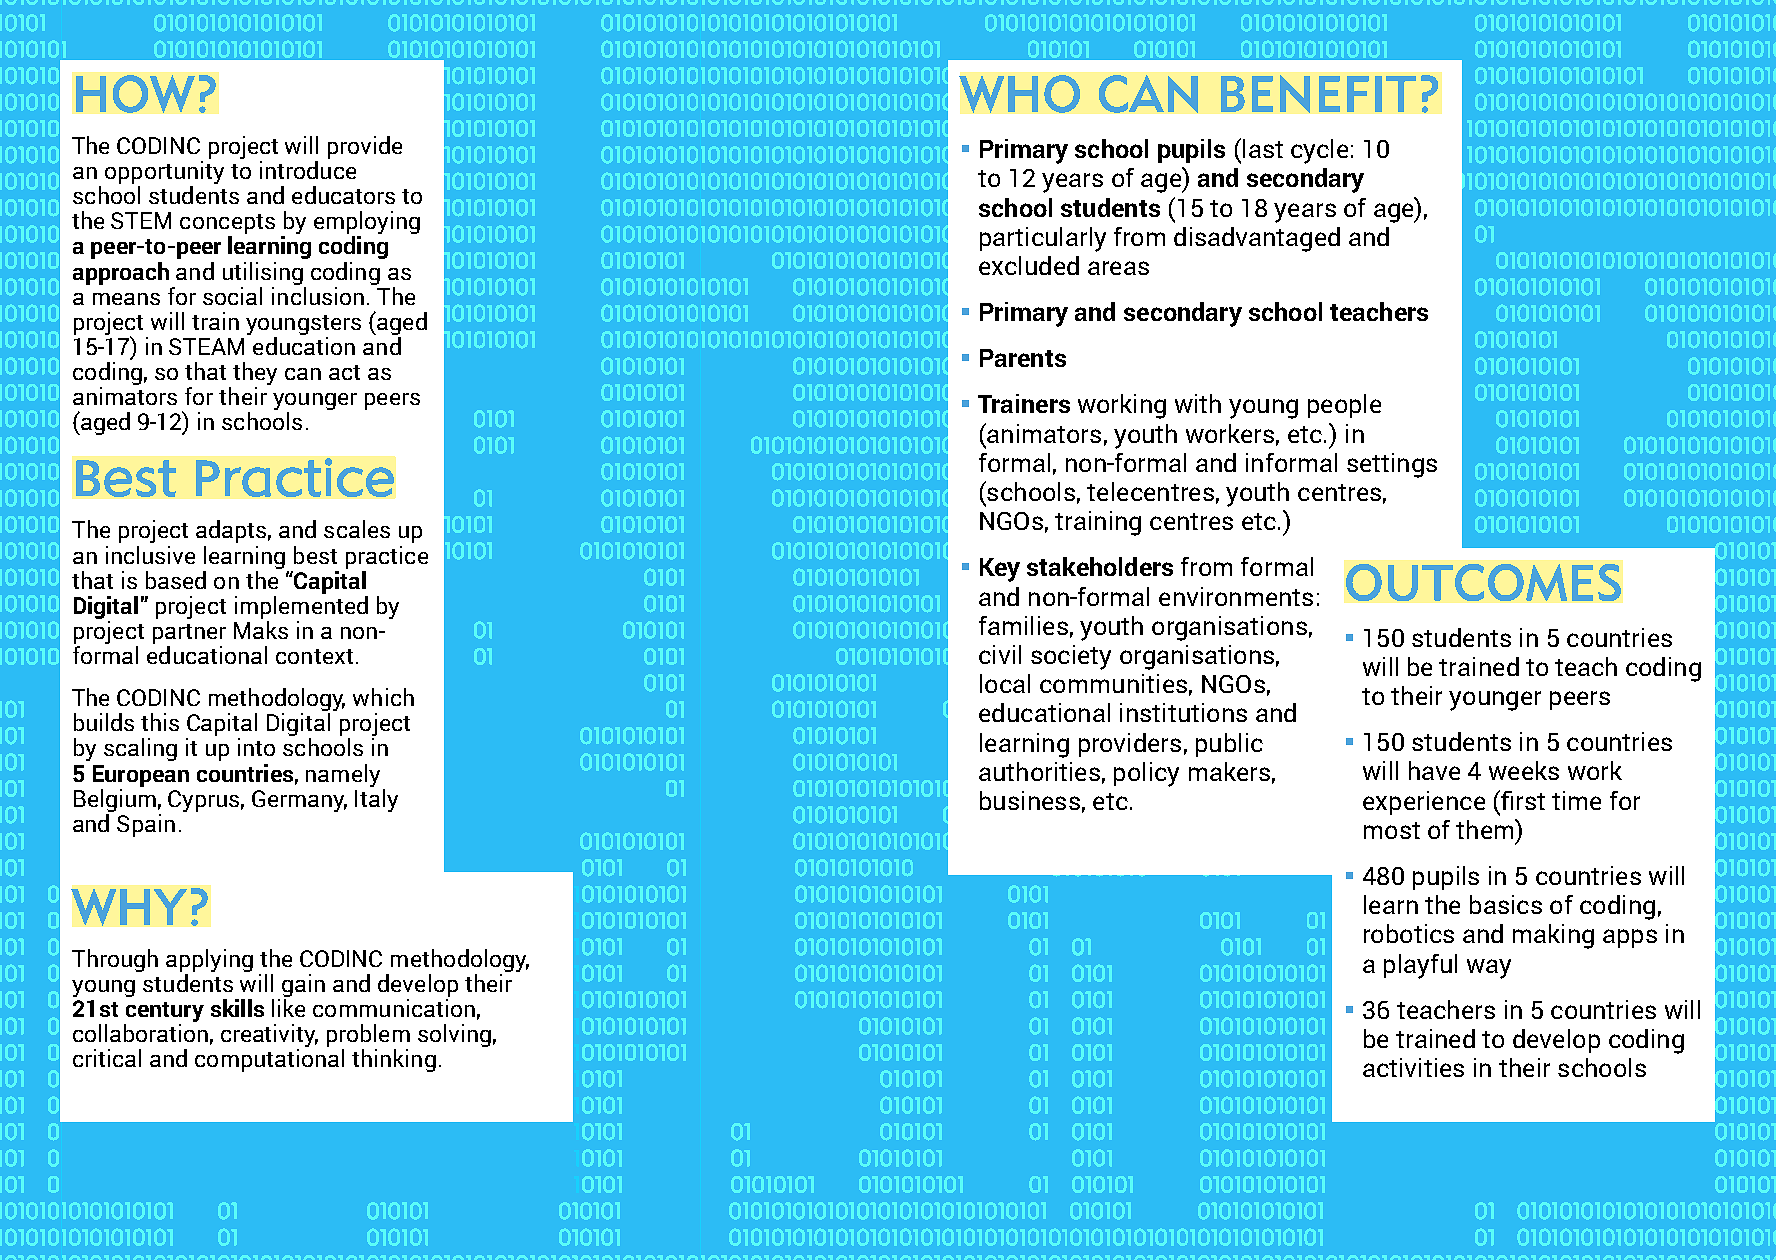 The height and width of the screenshot is (1260, 1776). I want to click on WHO, so click(1019, 94).
